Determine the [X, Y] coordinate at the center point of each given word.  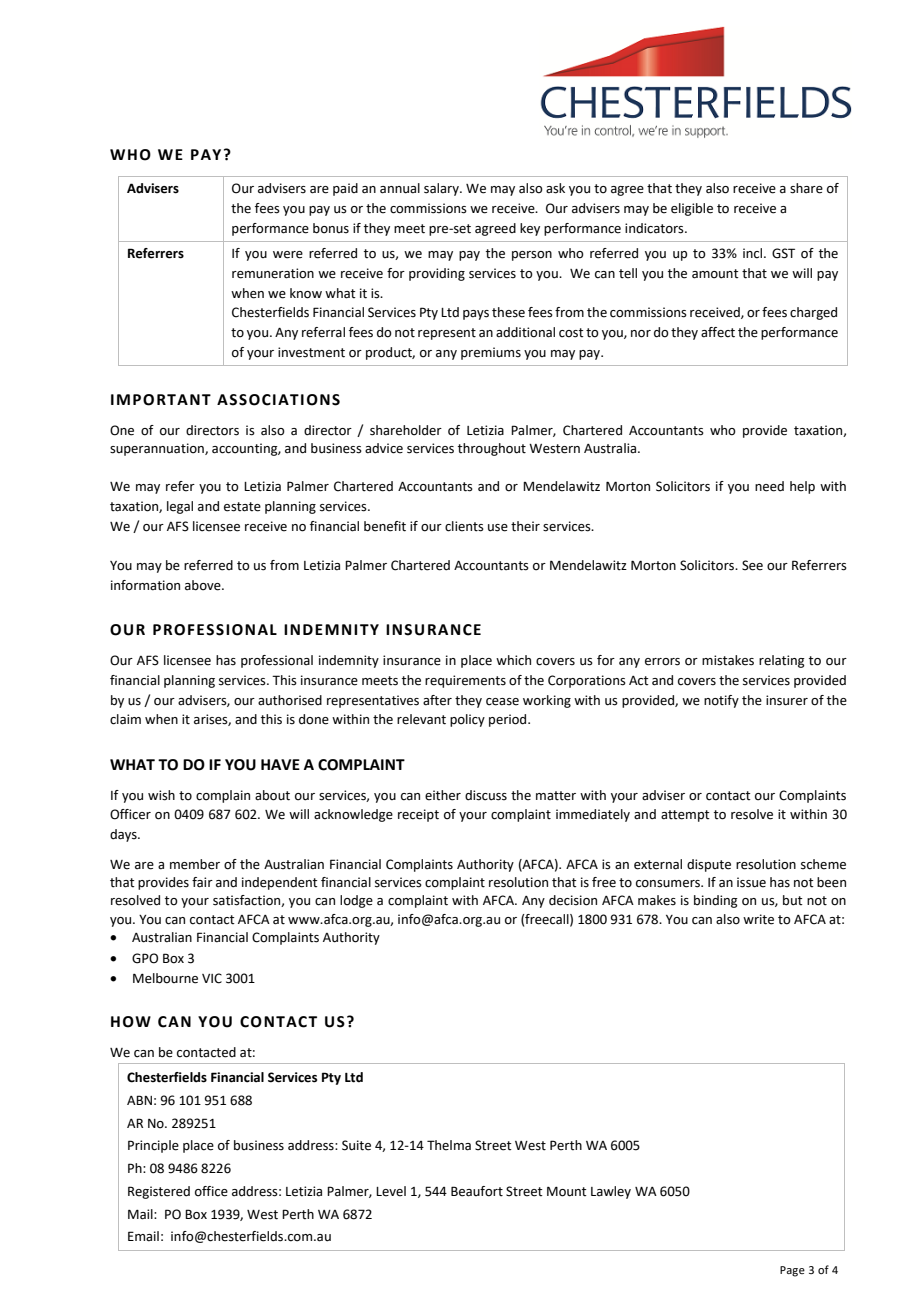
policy [467, 720]
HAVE [280, 764]
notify [721, 701]
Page [792, 1271]
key [530, 229]
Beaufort [477, 1191]
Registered [159, 1192]
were [288, 255]
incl [752, 253]
